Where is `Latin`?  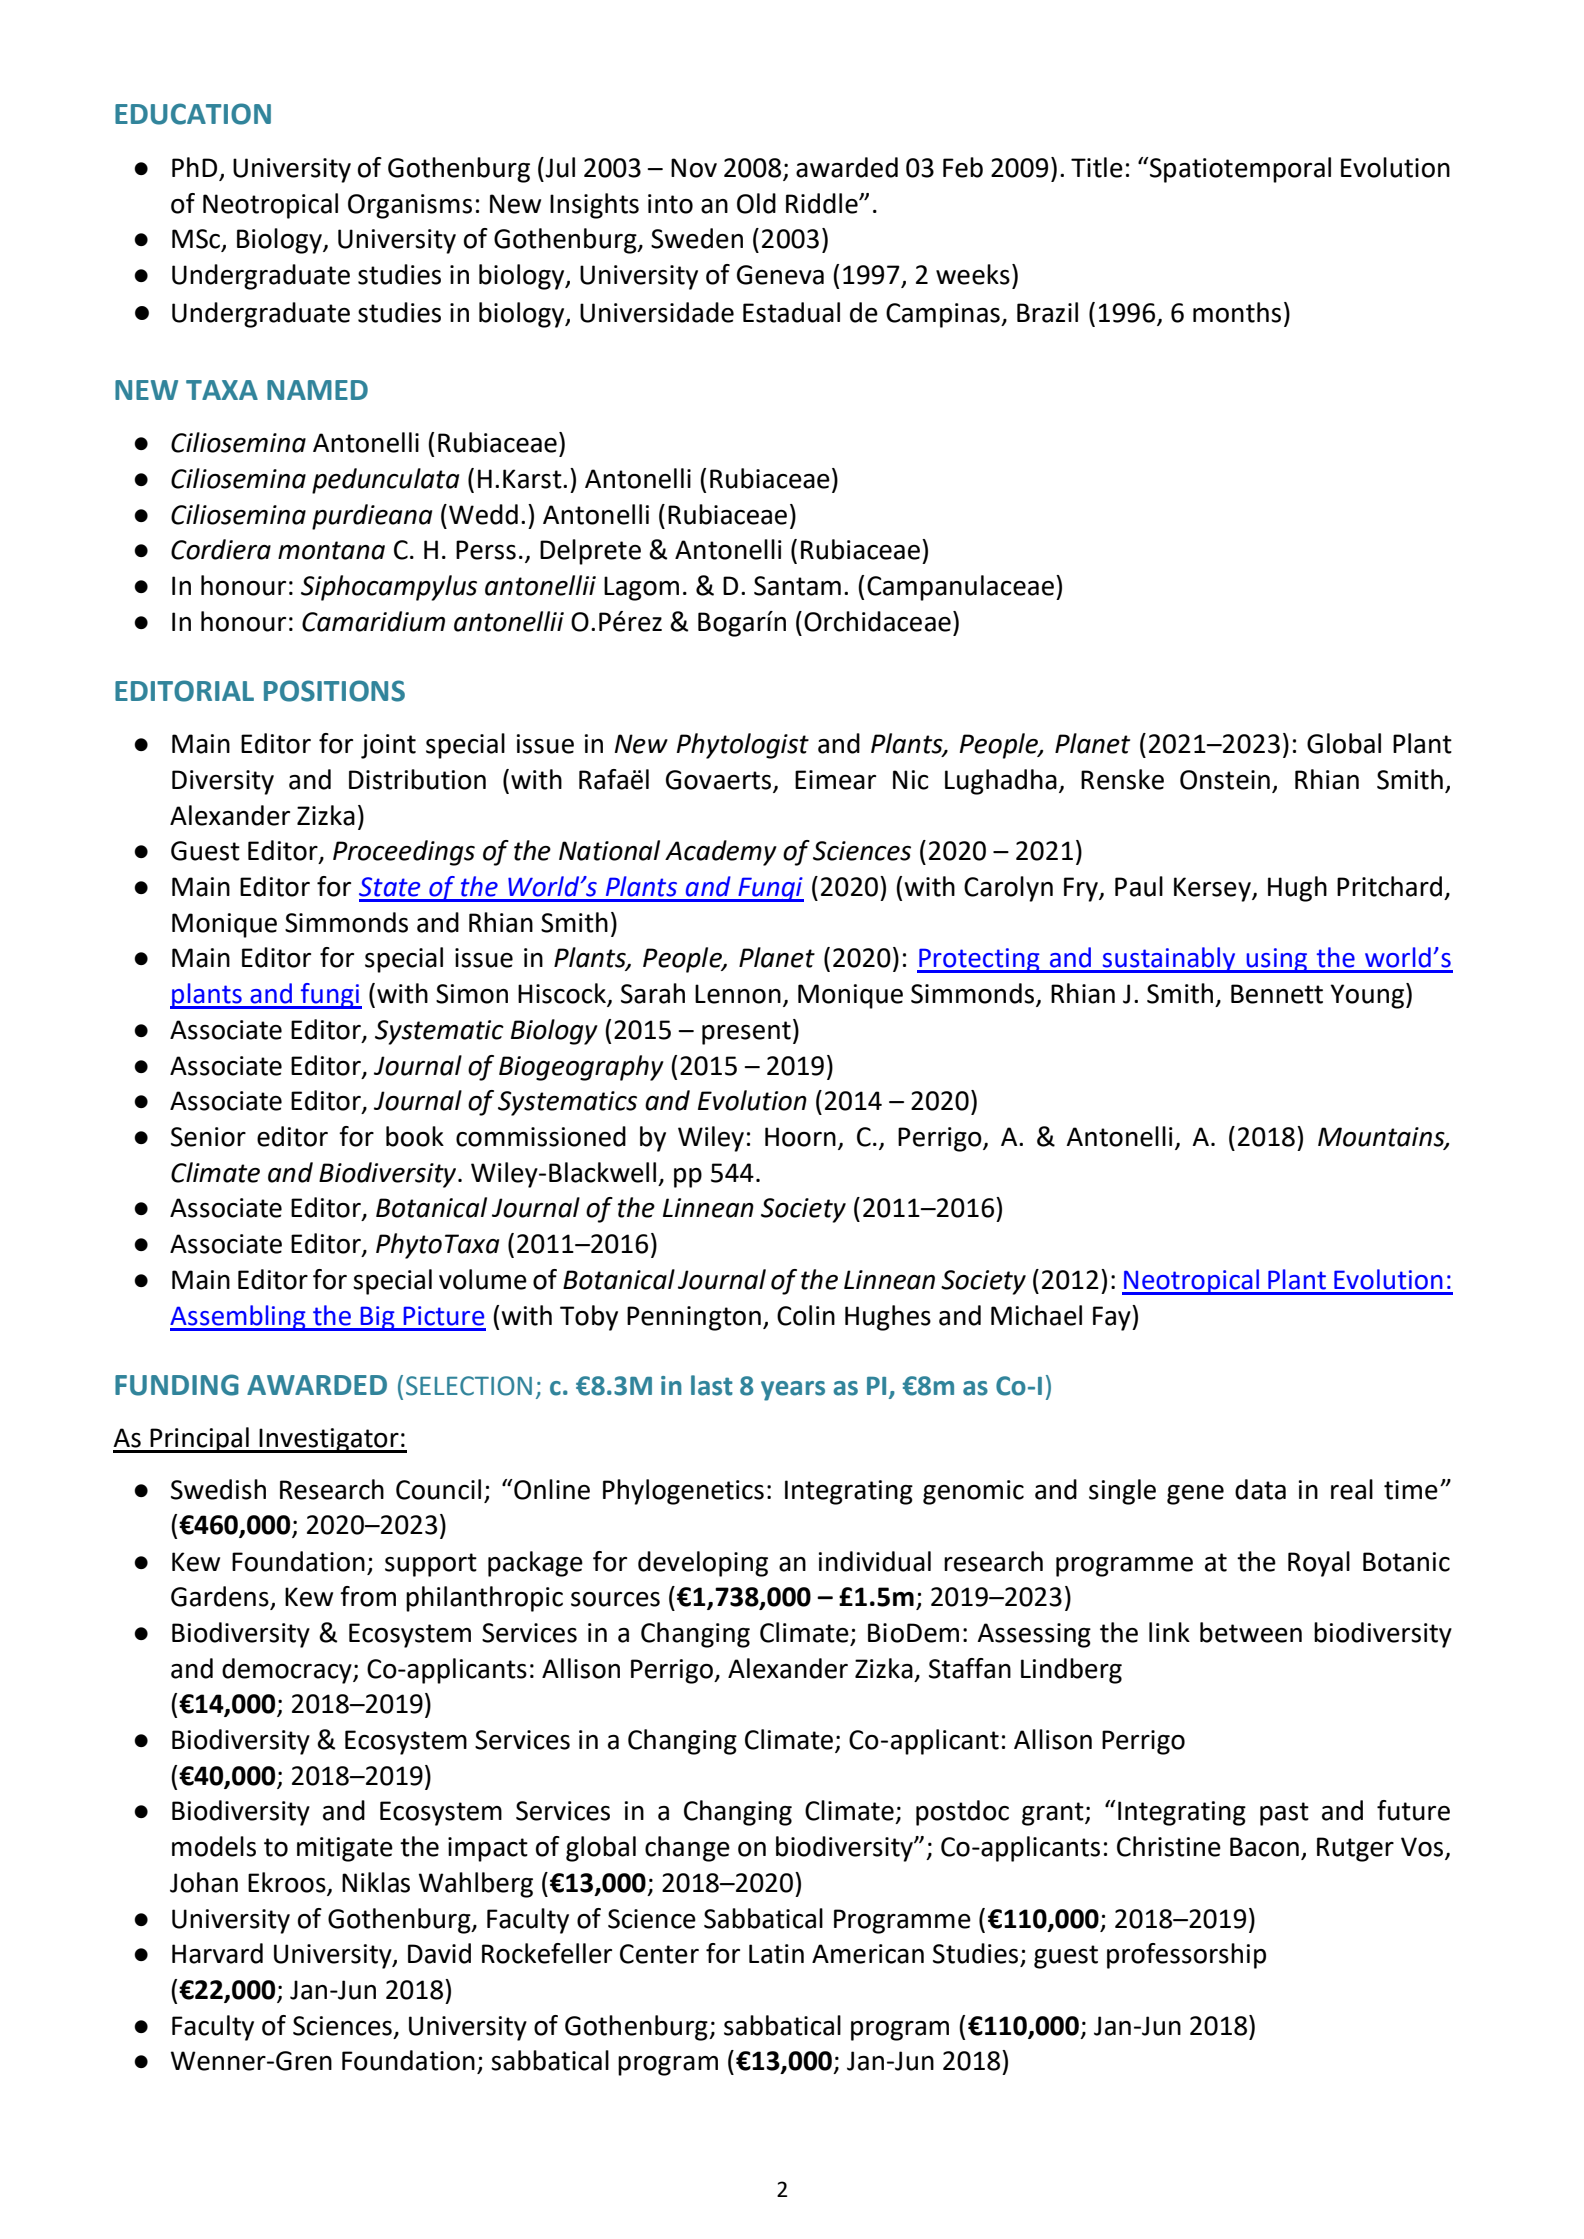
Latin is located at coordinates (776, 1954).
